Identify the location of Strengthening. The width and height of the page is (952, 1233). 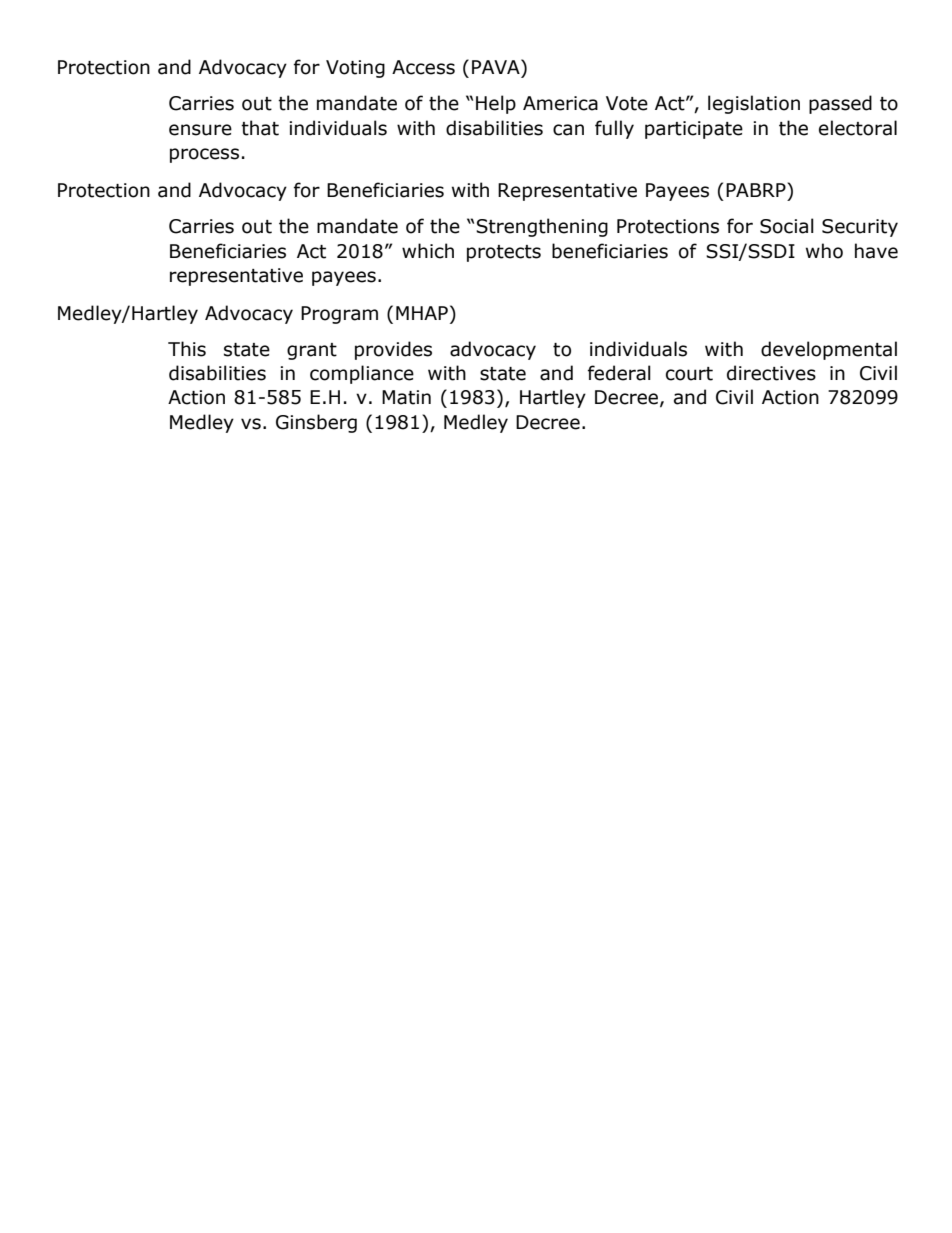
(542, 227).
